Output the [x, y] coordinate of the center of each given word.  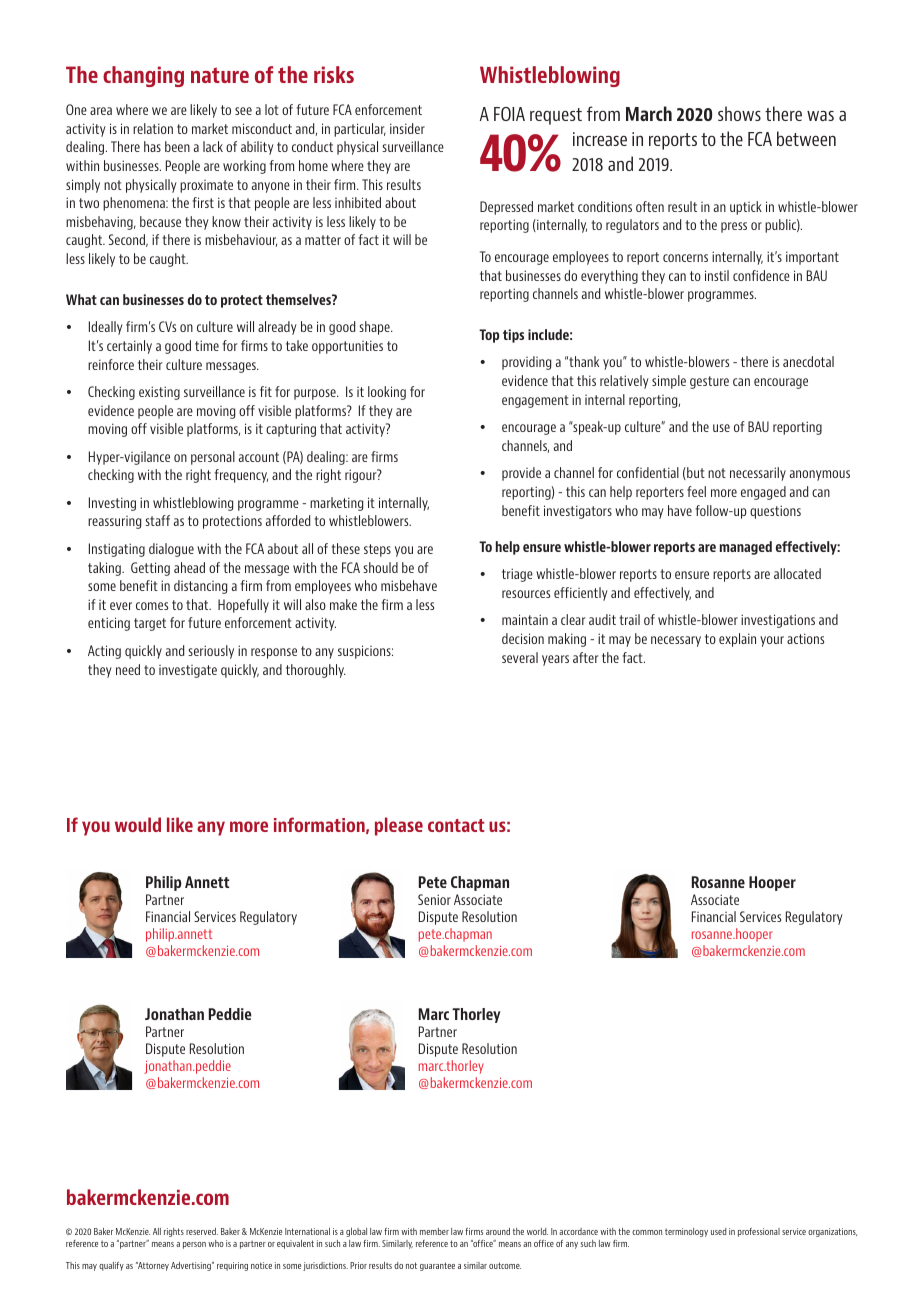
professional [759, 1232]
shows [739, 113]
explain [737, 640]
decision [523, 638]
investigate [188, 671]
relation [153, 128]
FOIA [509, 114]
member [434, 1231]
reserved [202, 1231]
